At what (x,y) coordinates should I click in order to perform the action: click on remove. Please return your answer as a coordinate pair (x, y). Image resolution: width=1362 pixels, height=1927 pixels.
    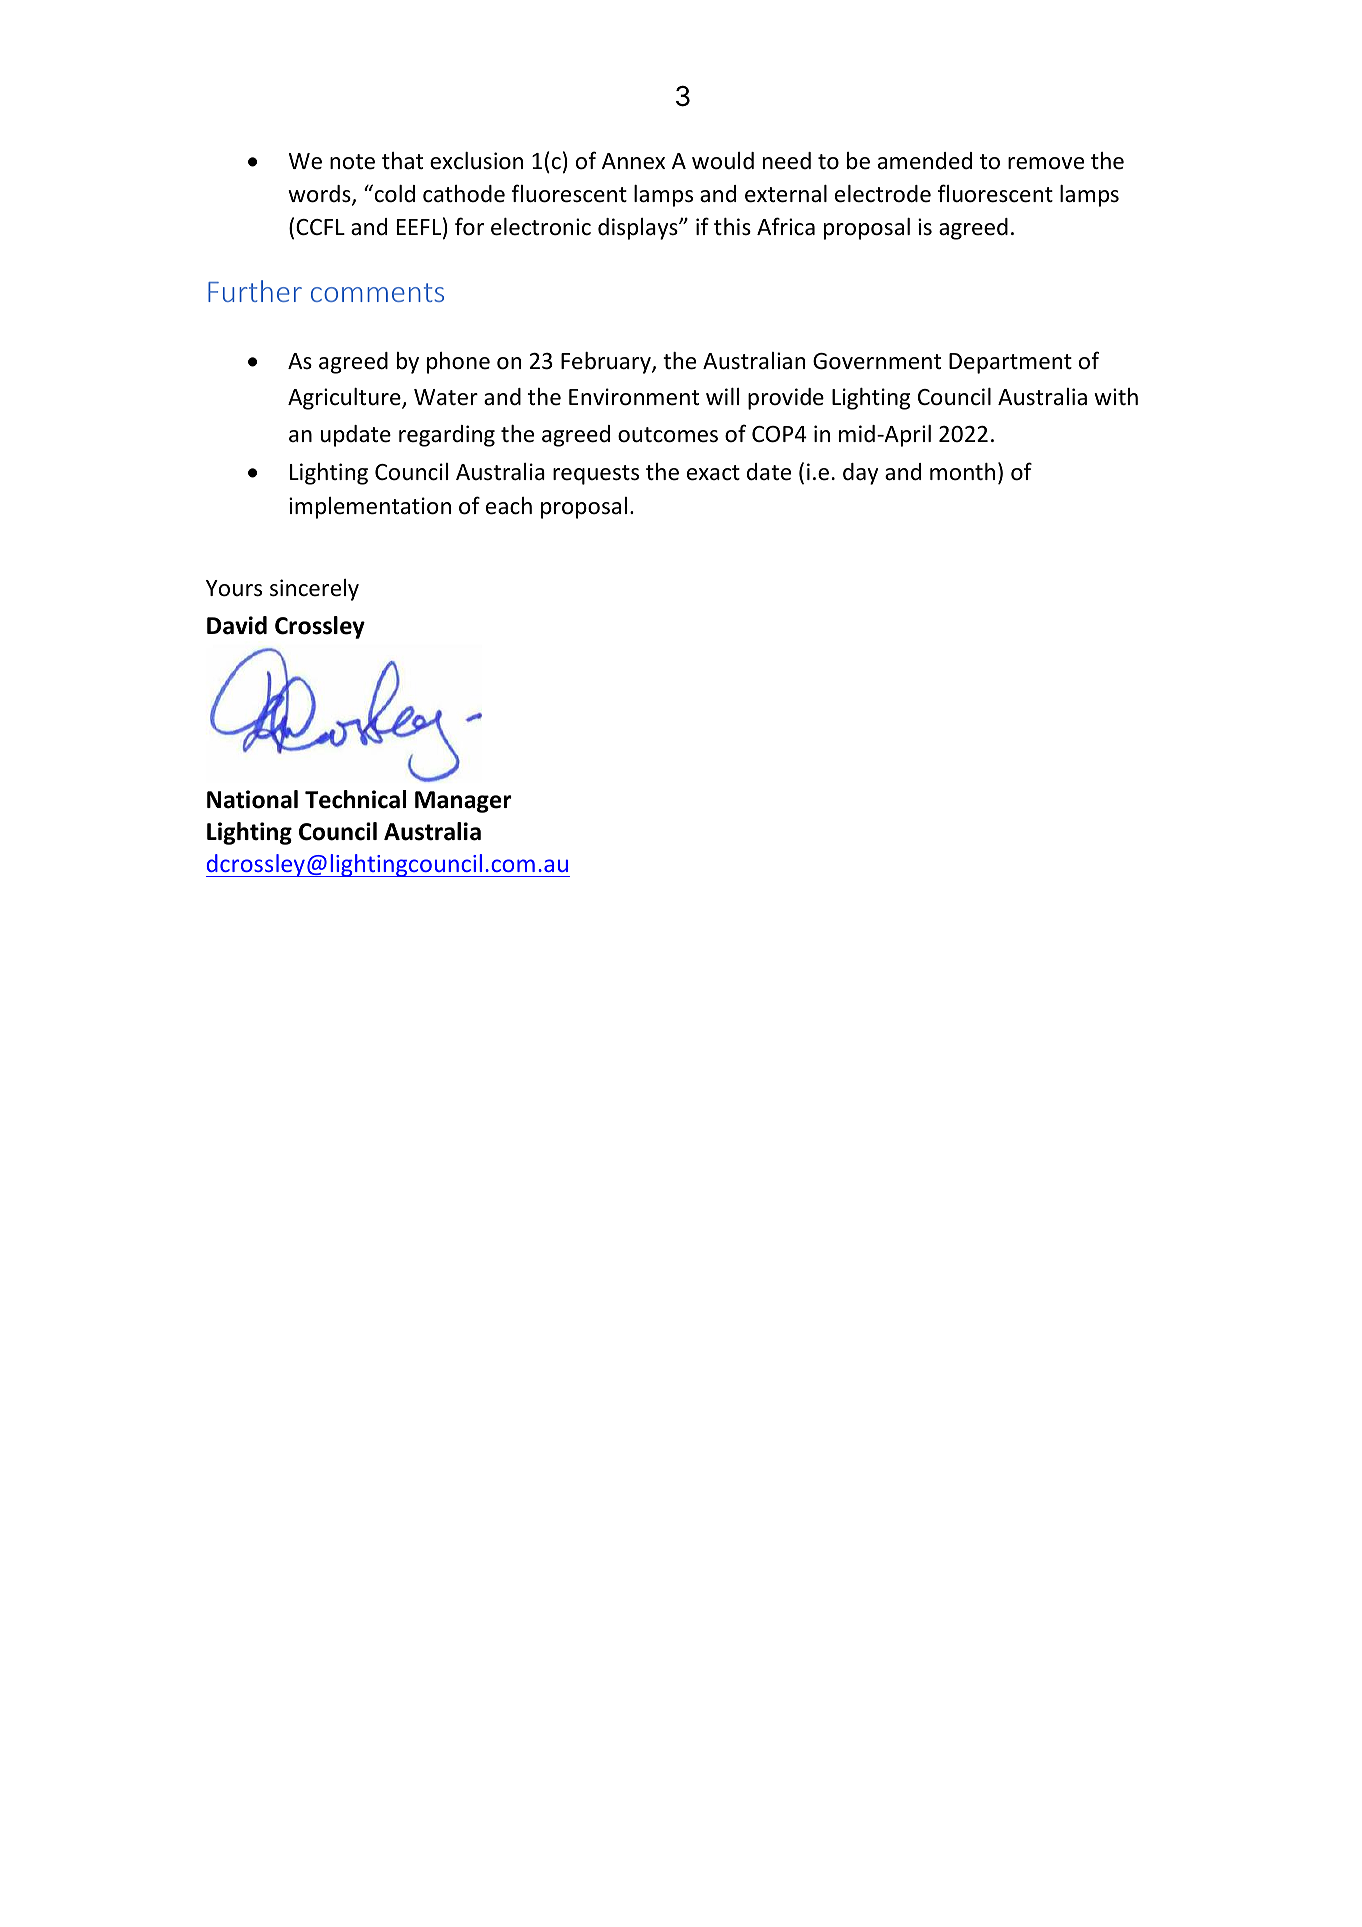
    Looking at the image, I should click on (1046, 163).
